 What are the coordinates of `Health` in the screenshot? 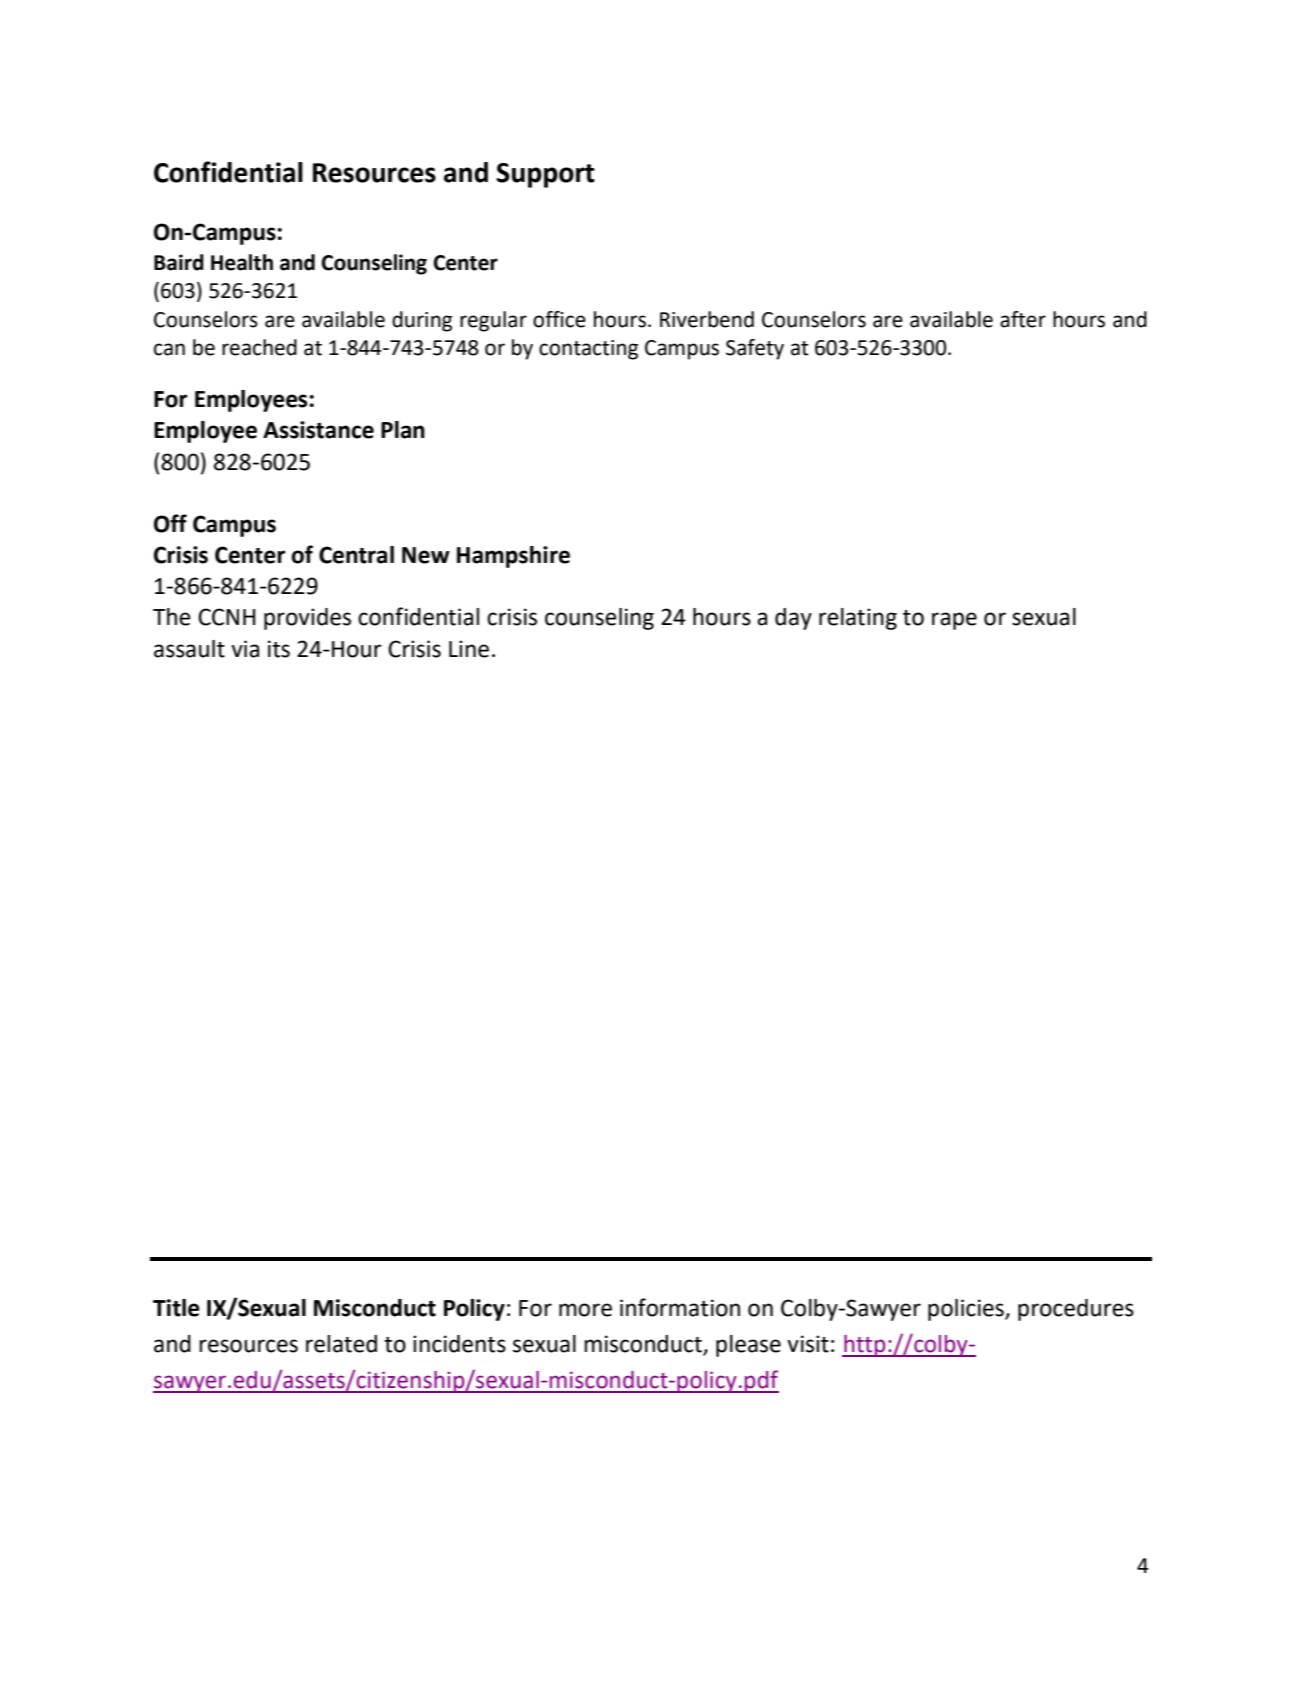 It's located at (242, 262).
